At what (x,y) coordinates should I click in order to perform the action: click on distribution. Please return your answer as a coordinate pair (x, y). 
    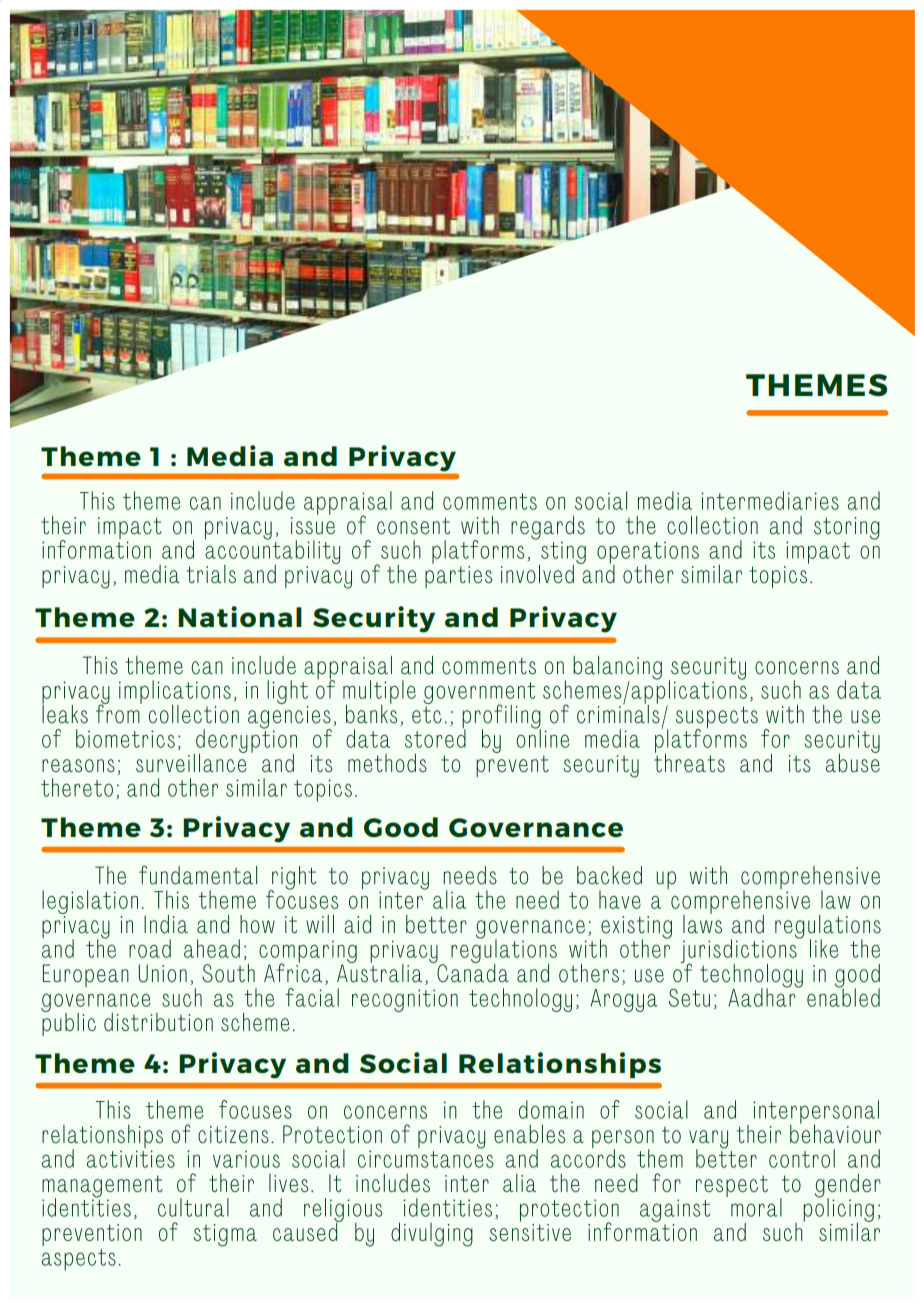
    Looking at the image, I should click on (158, 1022).
